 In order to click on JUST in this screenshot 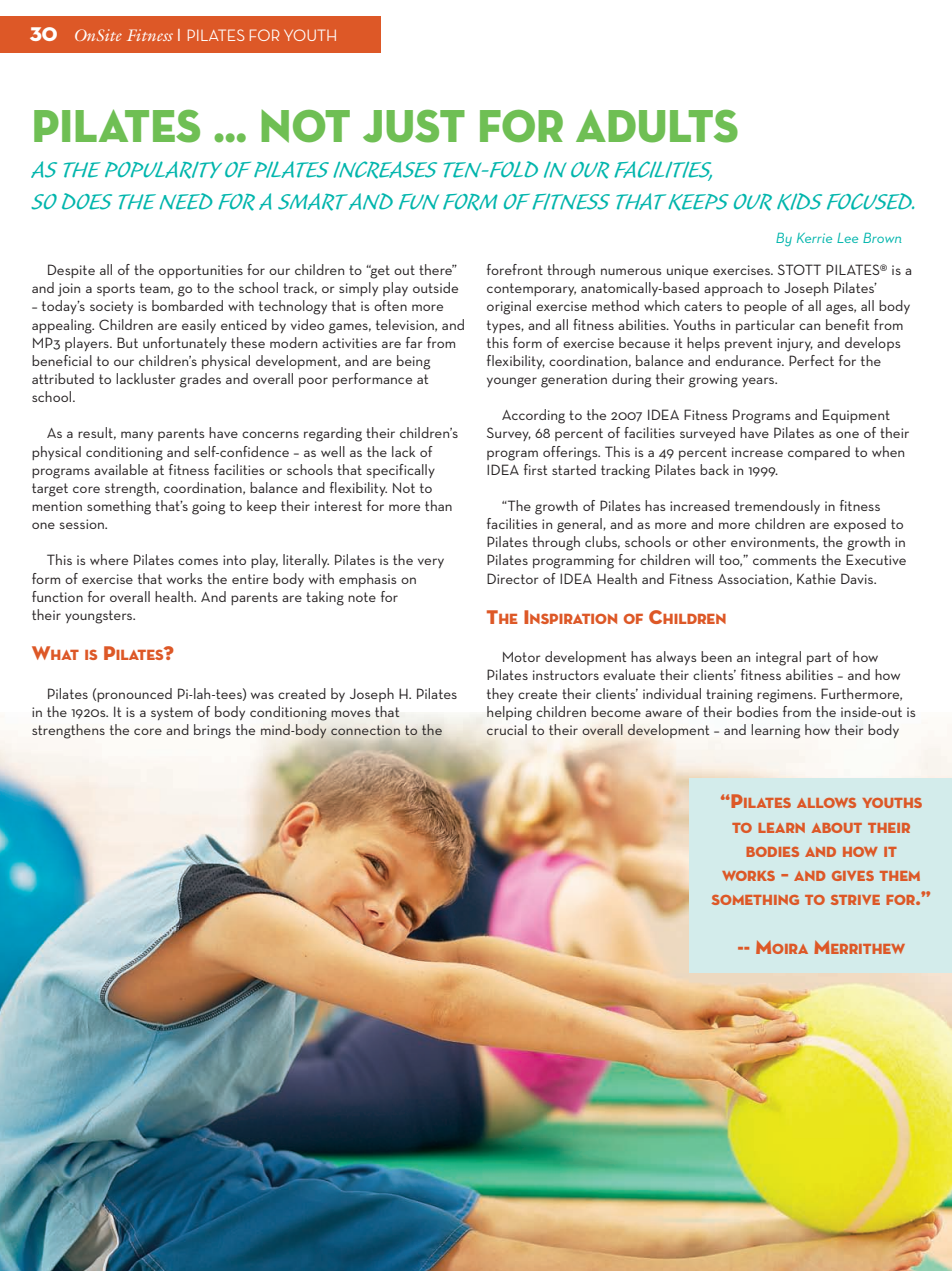, I will do `click(414, 126)`.
